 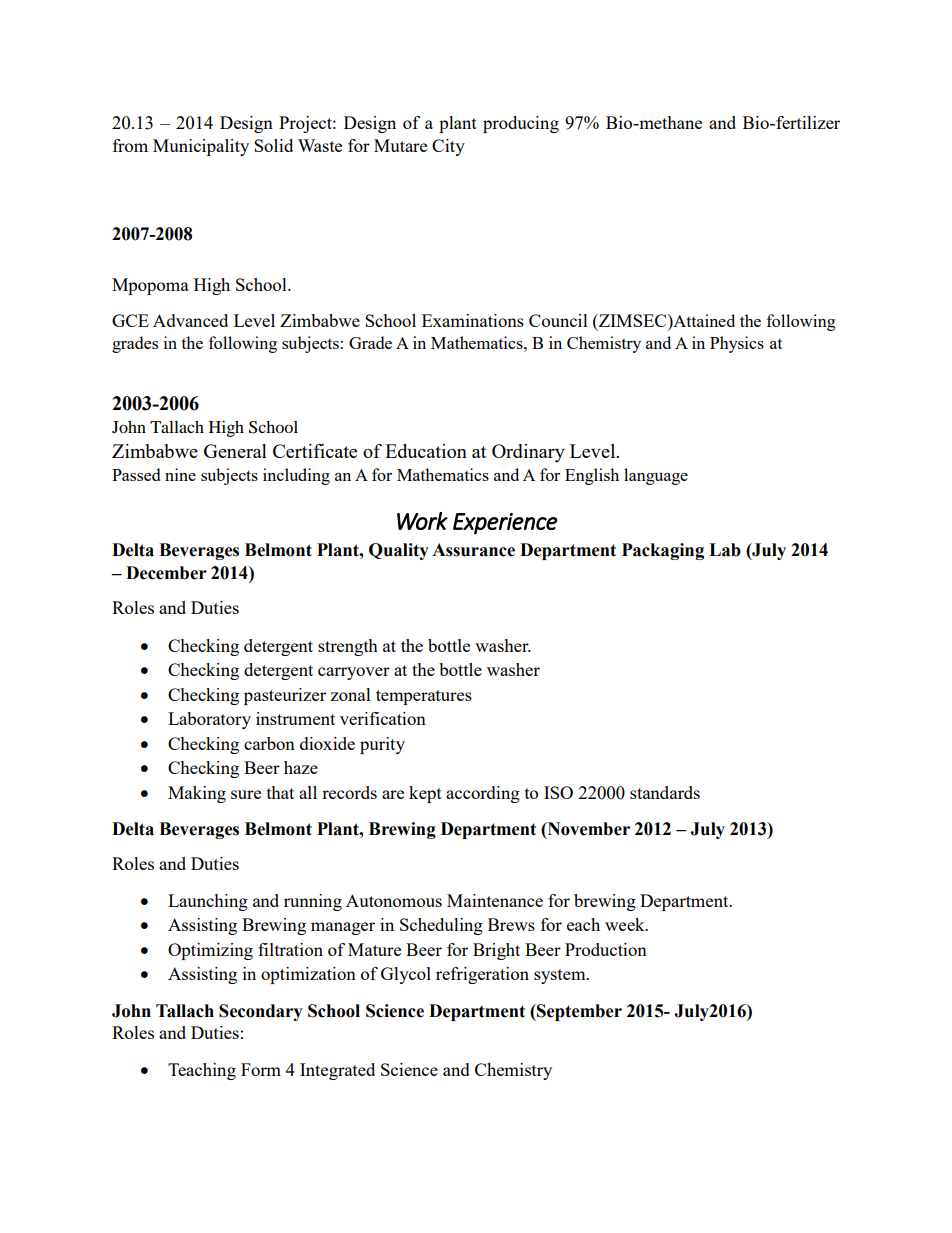 I want to click on Quality, so click(x=399, y=551).
